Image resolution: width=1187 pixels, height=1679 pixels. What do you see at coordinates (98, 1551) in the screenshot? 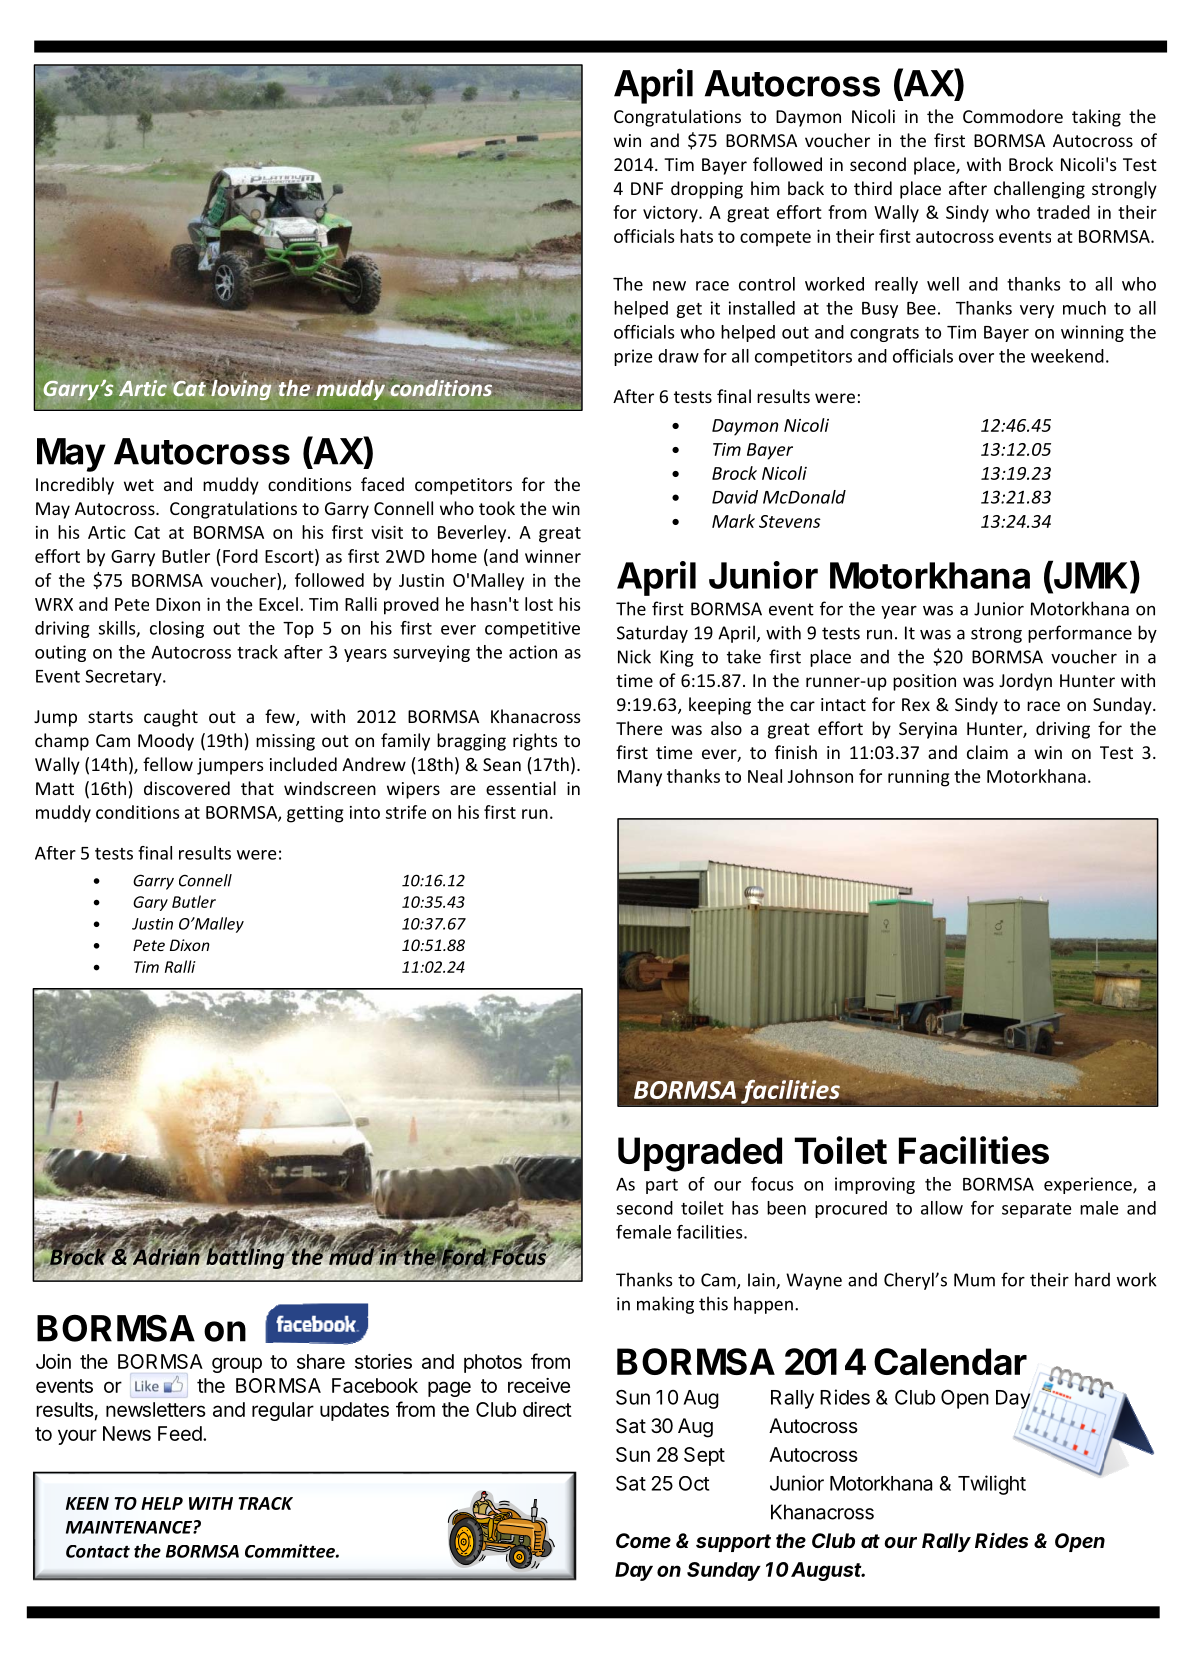
I see `Contact` at bounding box center [98, 1551].
